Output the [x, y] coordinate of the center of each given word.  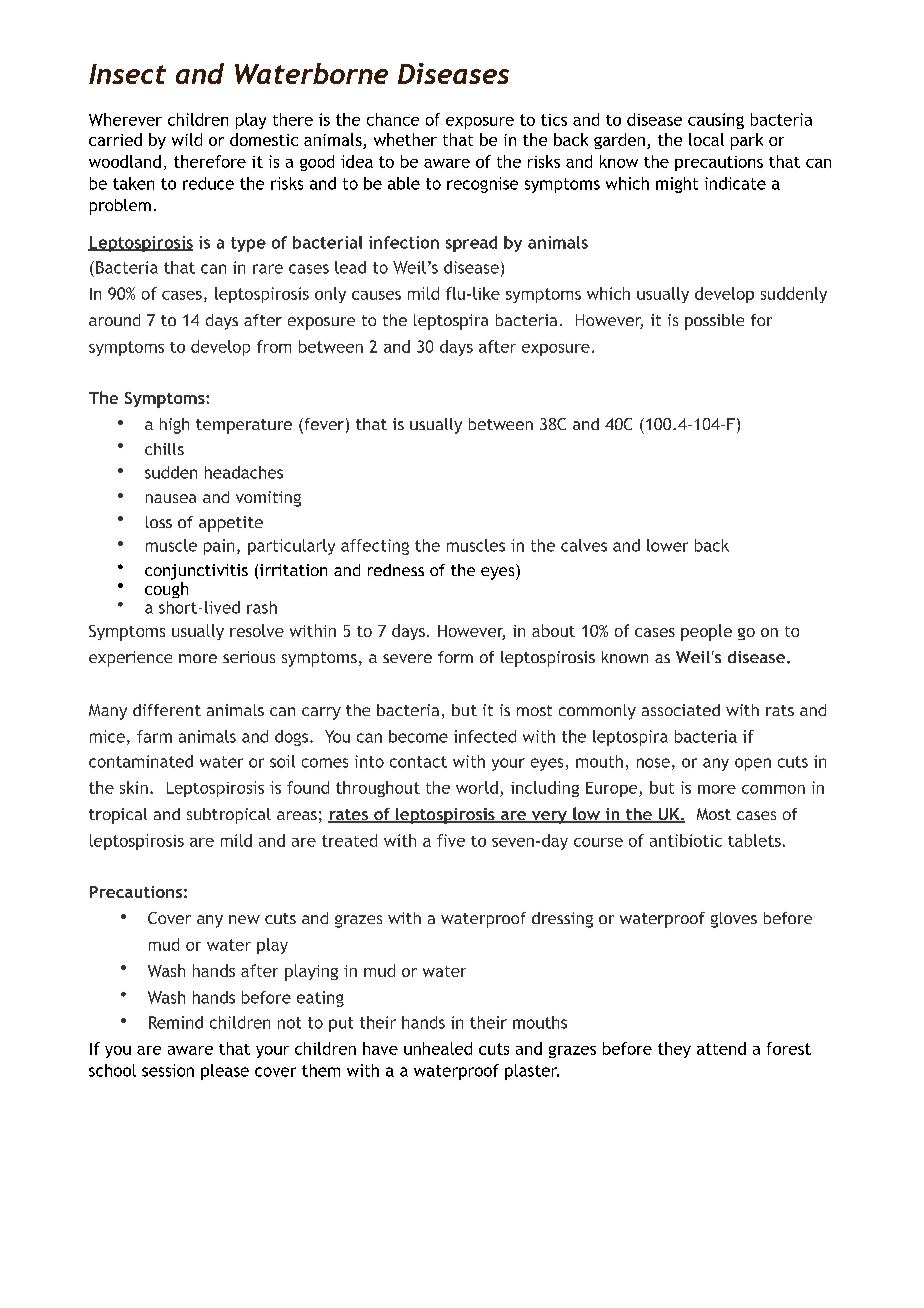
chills [164, 449]
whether [405, 139]
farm [154, 736]
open [753, 764]
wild [187, 139]
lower [667, 545]
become [418, 736]
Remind [176, 1022]
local [706, 139]
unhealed [438, 1048]
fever [323, 425]
